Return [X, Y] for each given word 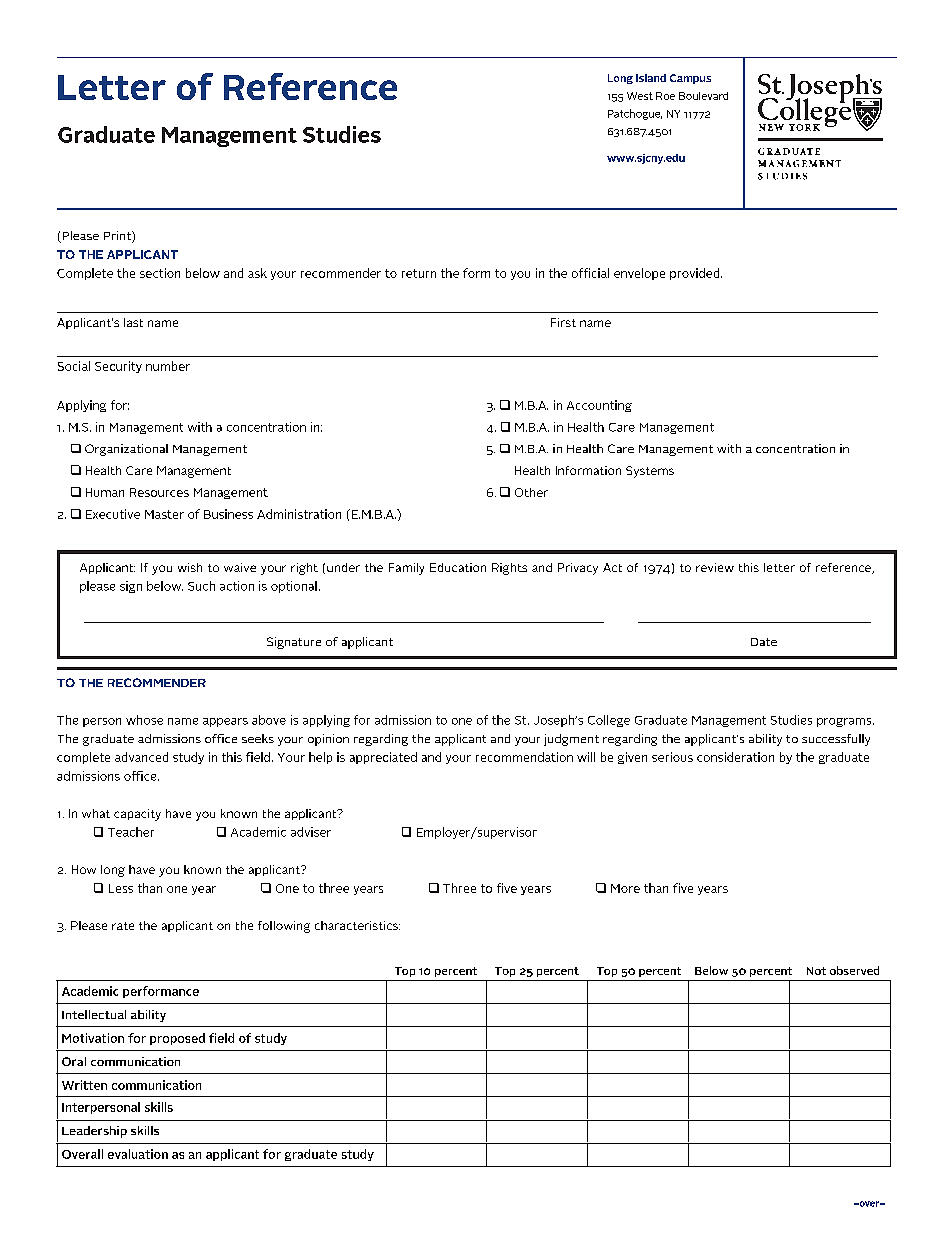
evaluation [138, 1154]
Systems [650, 472]
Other [531, 492]
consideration [735, 757]
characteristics [357, 925]
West [640, 96]
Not [816, 971]
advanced [141, 757]
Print [118, 237]
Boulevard [703, 96]
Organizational [126, 450]
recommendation [524, 757]
